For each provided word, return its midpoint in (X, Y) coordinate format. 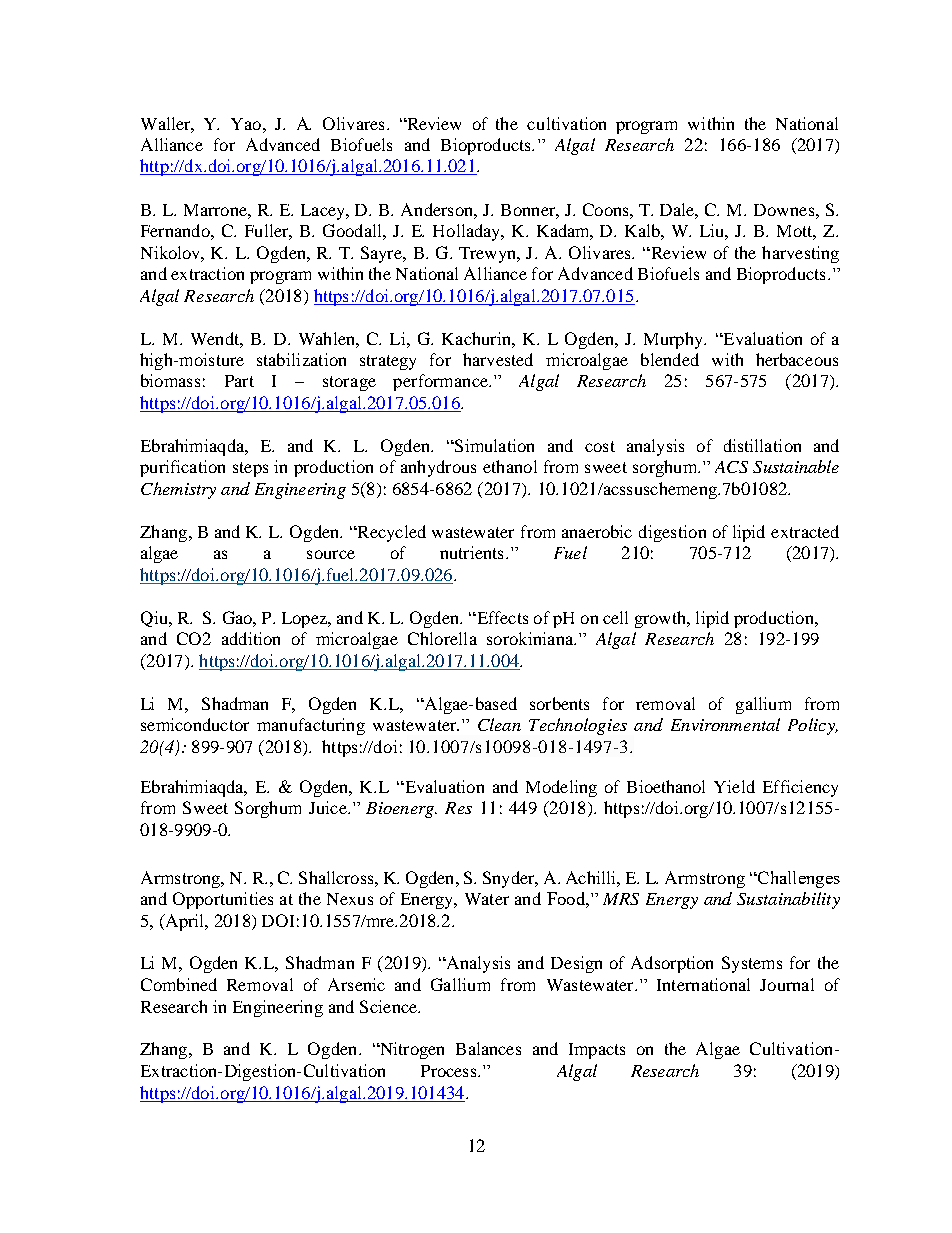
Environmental (725, 724)
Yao (247, 124)
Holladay (468, 232)
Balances (488, 1048)
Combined (179, 984)
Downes (785, 210)
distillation (762, 445)
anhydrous (438, 468)
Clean (499, 724)
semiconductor (195, 724)
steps (250, 469)
